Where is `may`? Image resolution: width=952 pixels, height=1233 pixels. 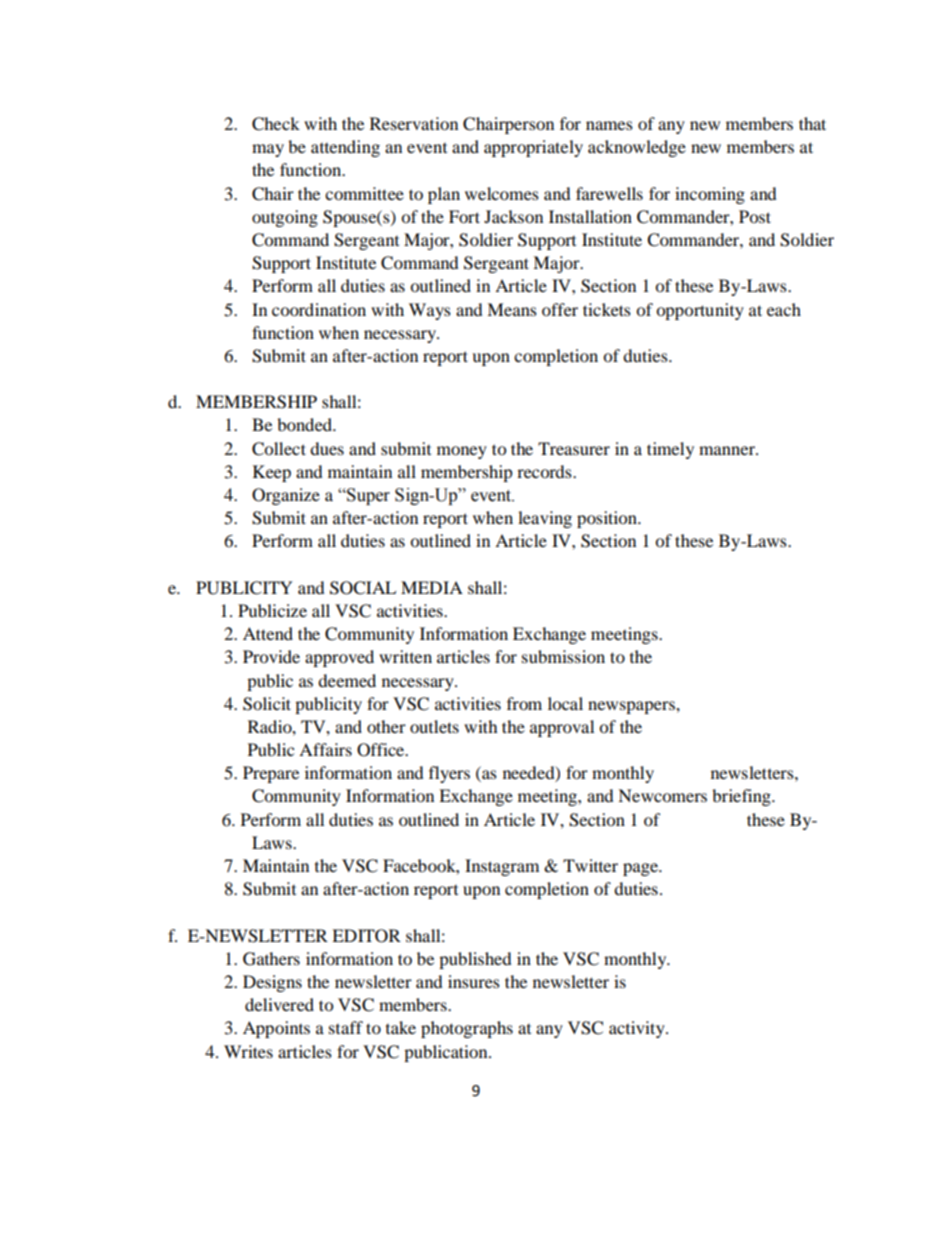 may is located at coordinates (268, 150).
